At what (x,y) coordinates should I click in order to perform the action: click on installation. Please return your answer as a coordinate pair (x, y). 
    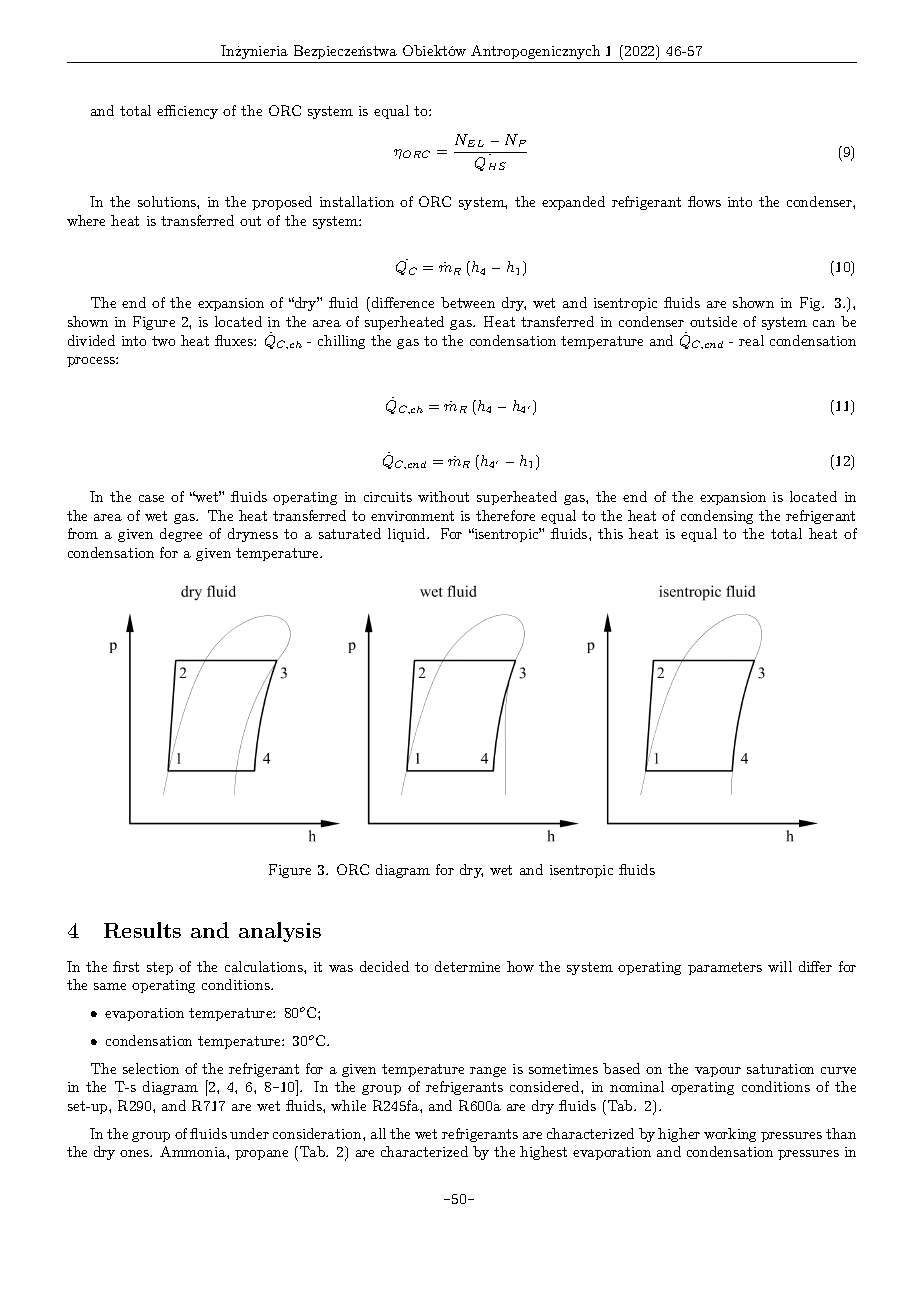
    Looking at the image, I should click on (357, 201).
